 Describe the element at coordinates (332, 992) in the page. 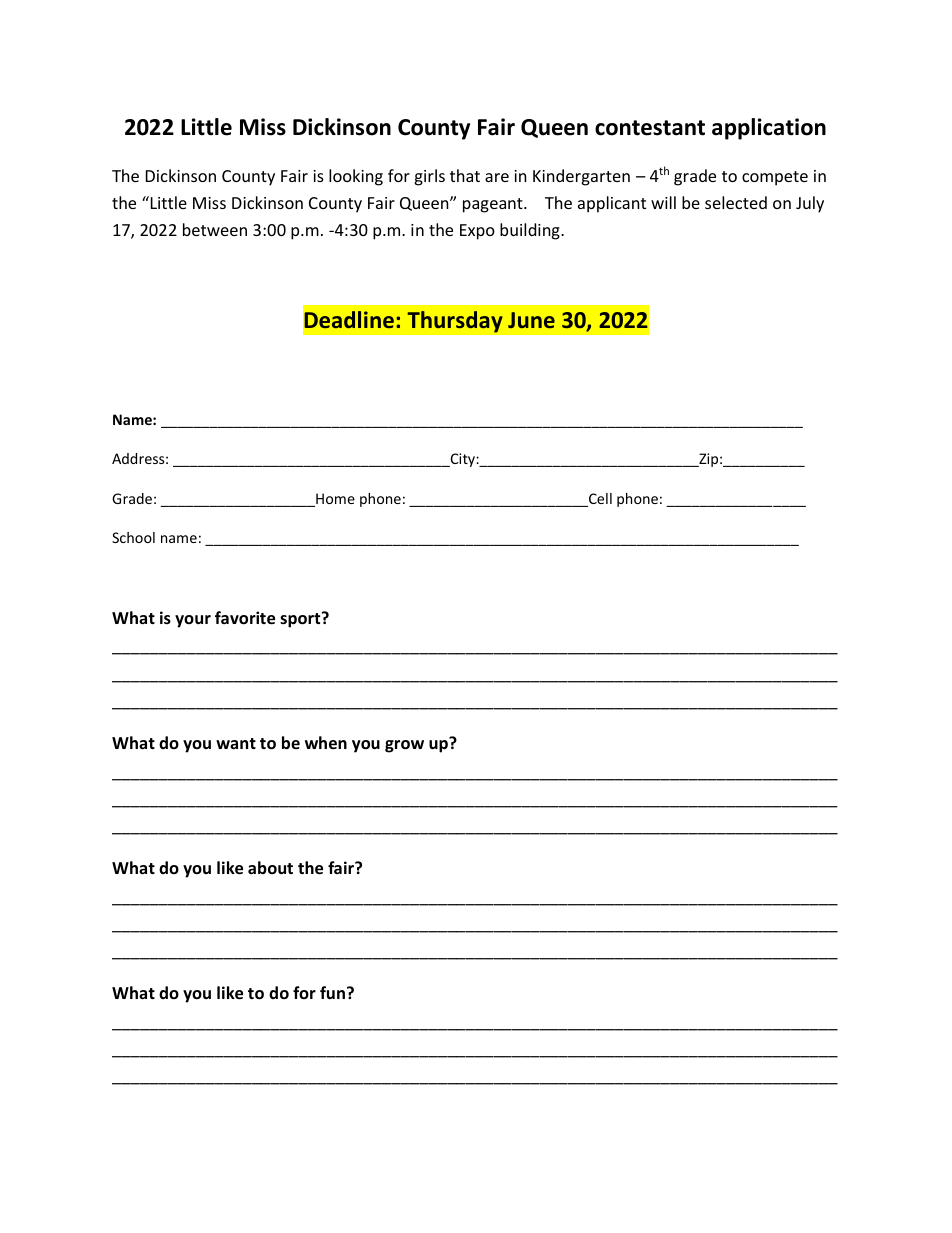

I see `fun` at that location.
